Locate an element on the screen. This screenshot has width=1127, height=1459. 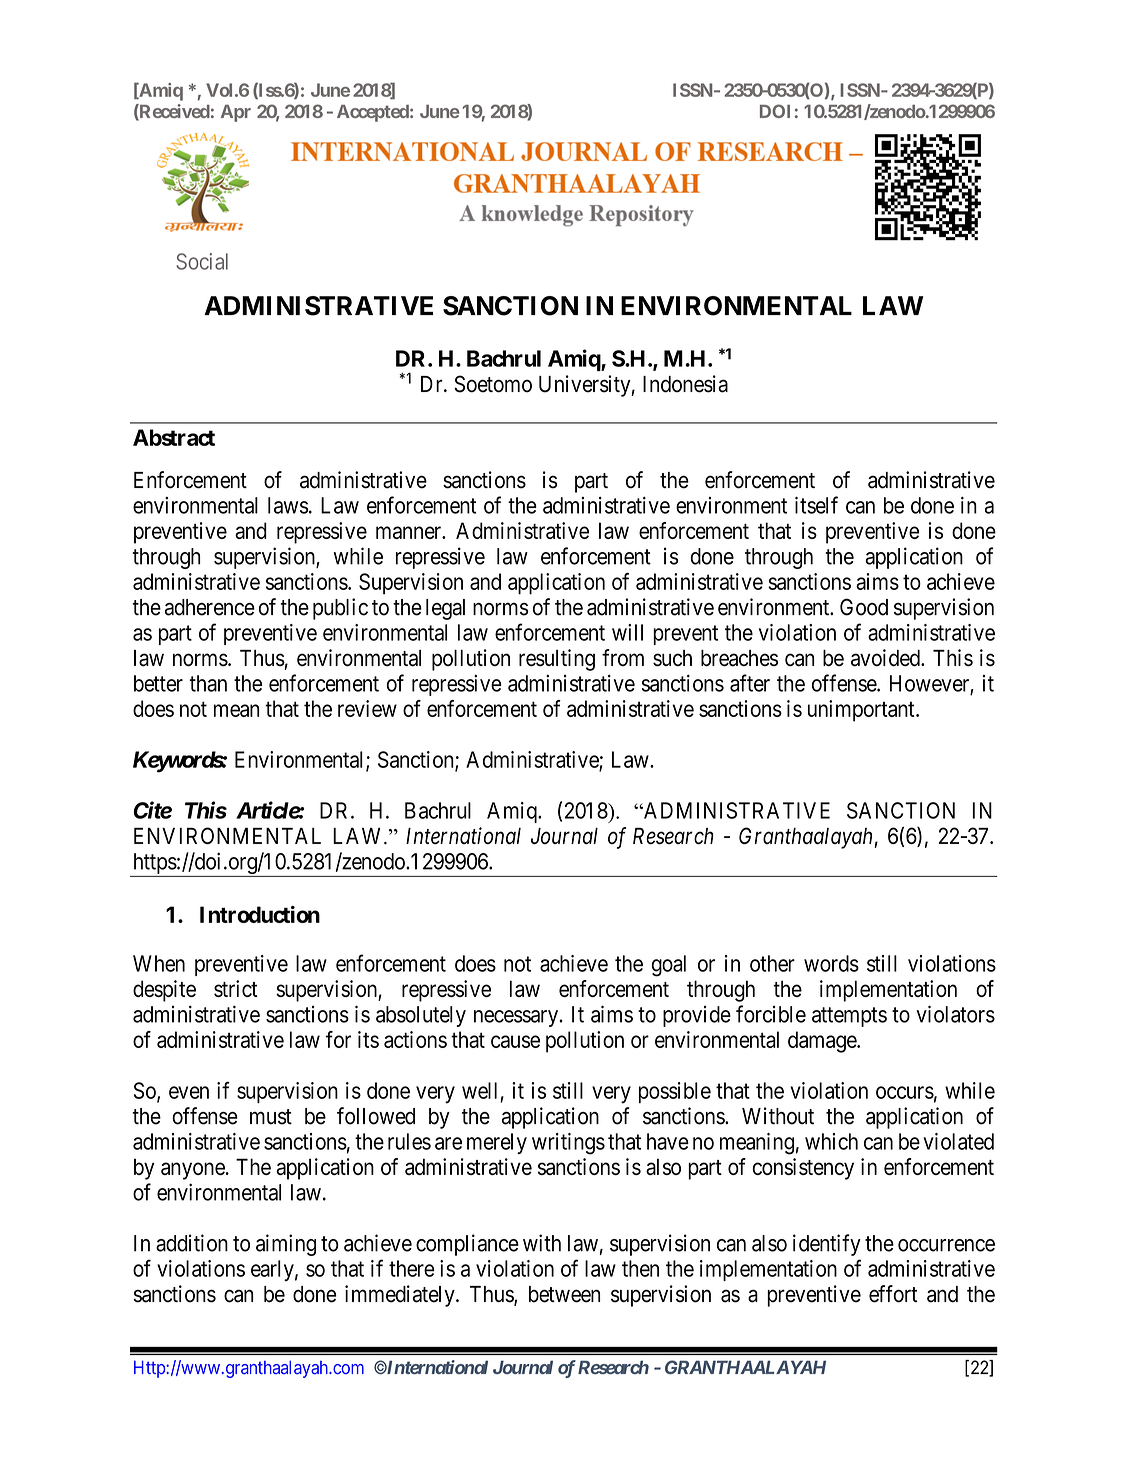
strict is located at coordinates (236, 988).
